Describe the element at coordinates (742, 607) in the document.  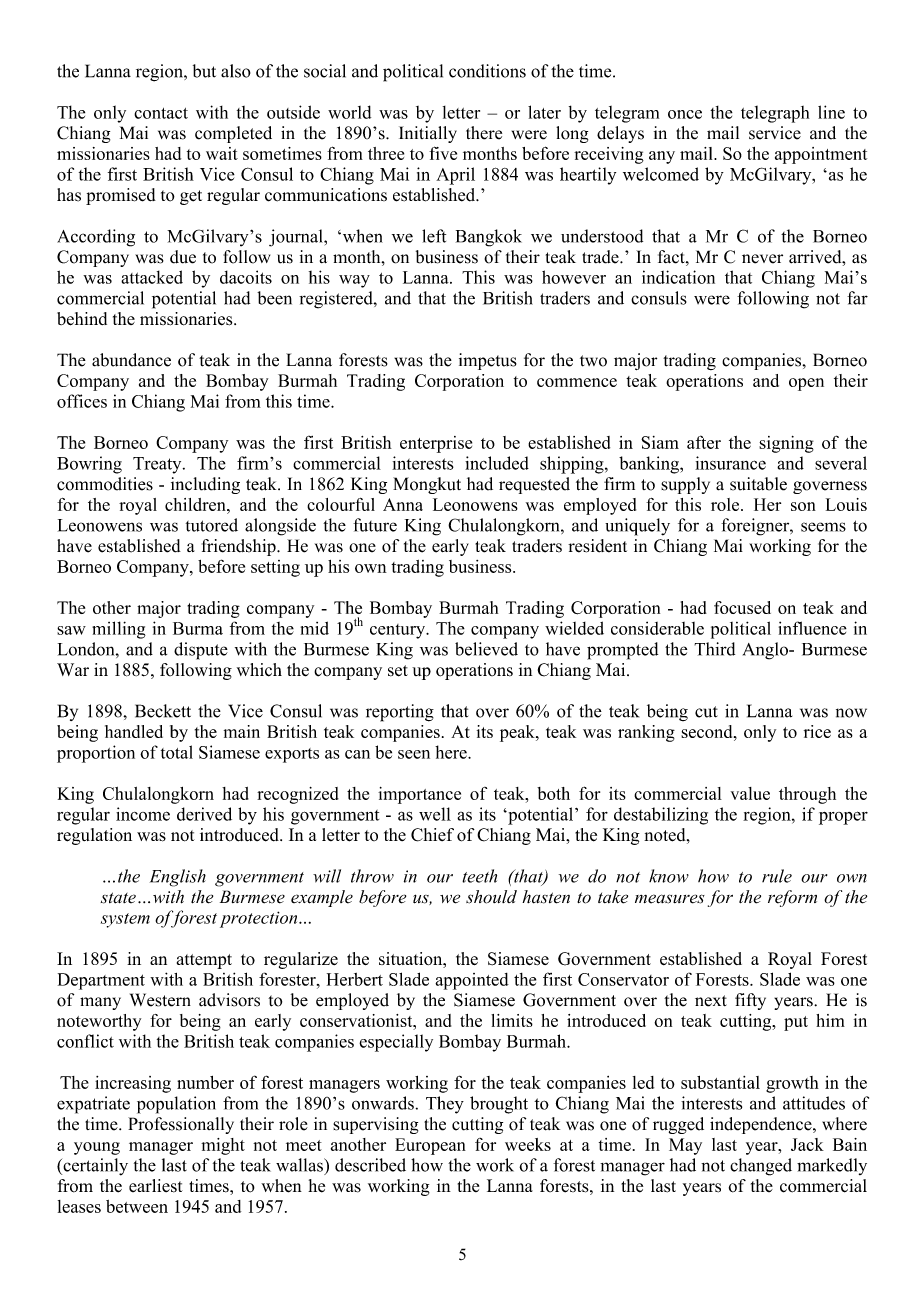
I see `focused` at that location.
